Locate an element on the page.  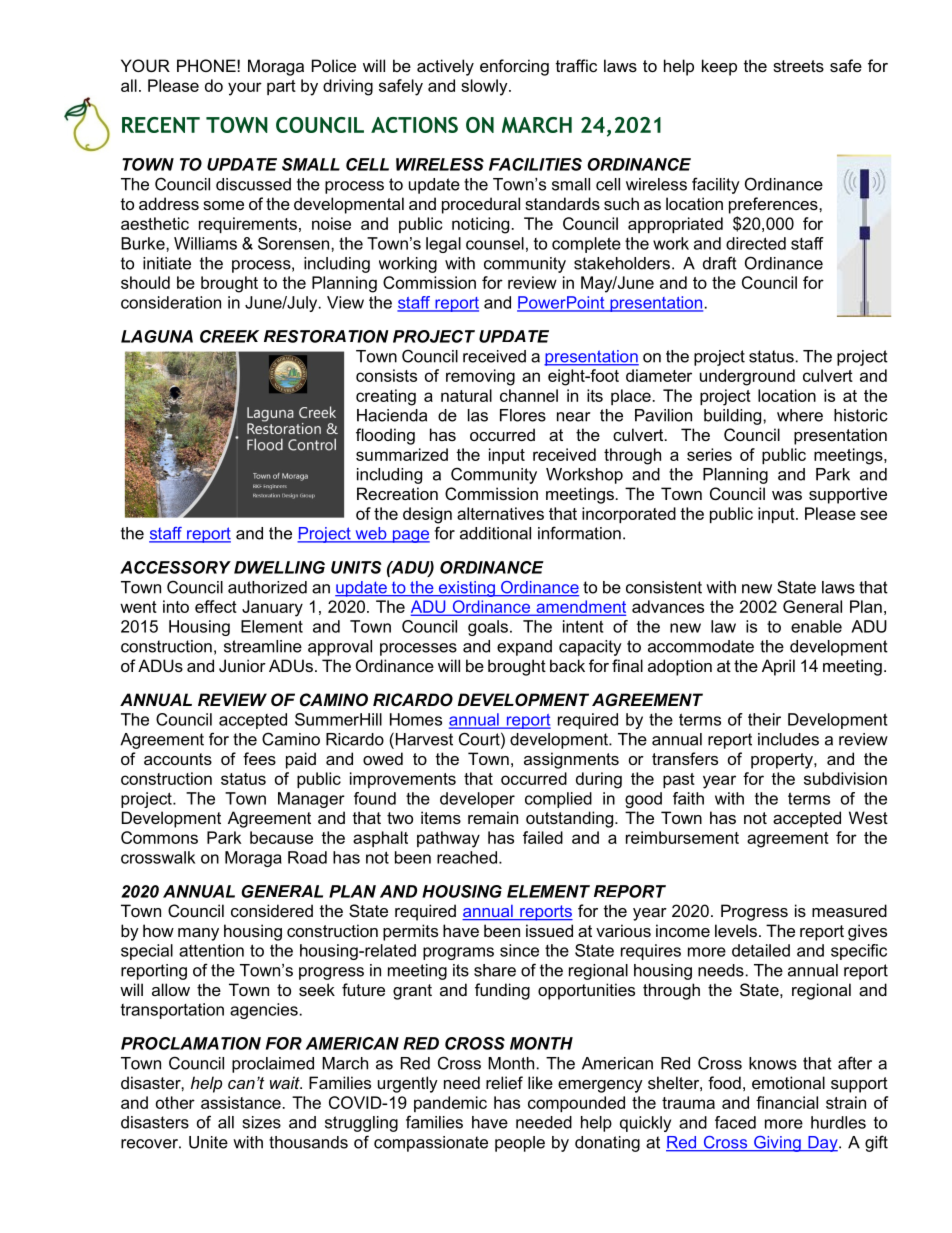
expand is located at coordinates (524, 648).
